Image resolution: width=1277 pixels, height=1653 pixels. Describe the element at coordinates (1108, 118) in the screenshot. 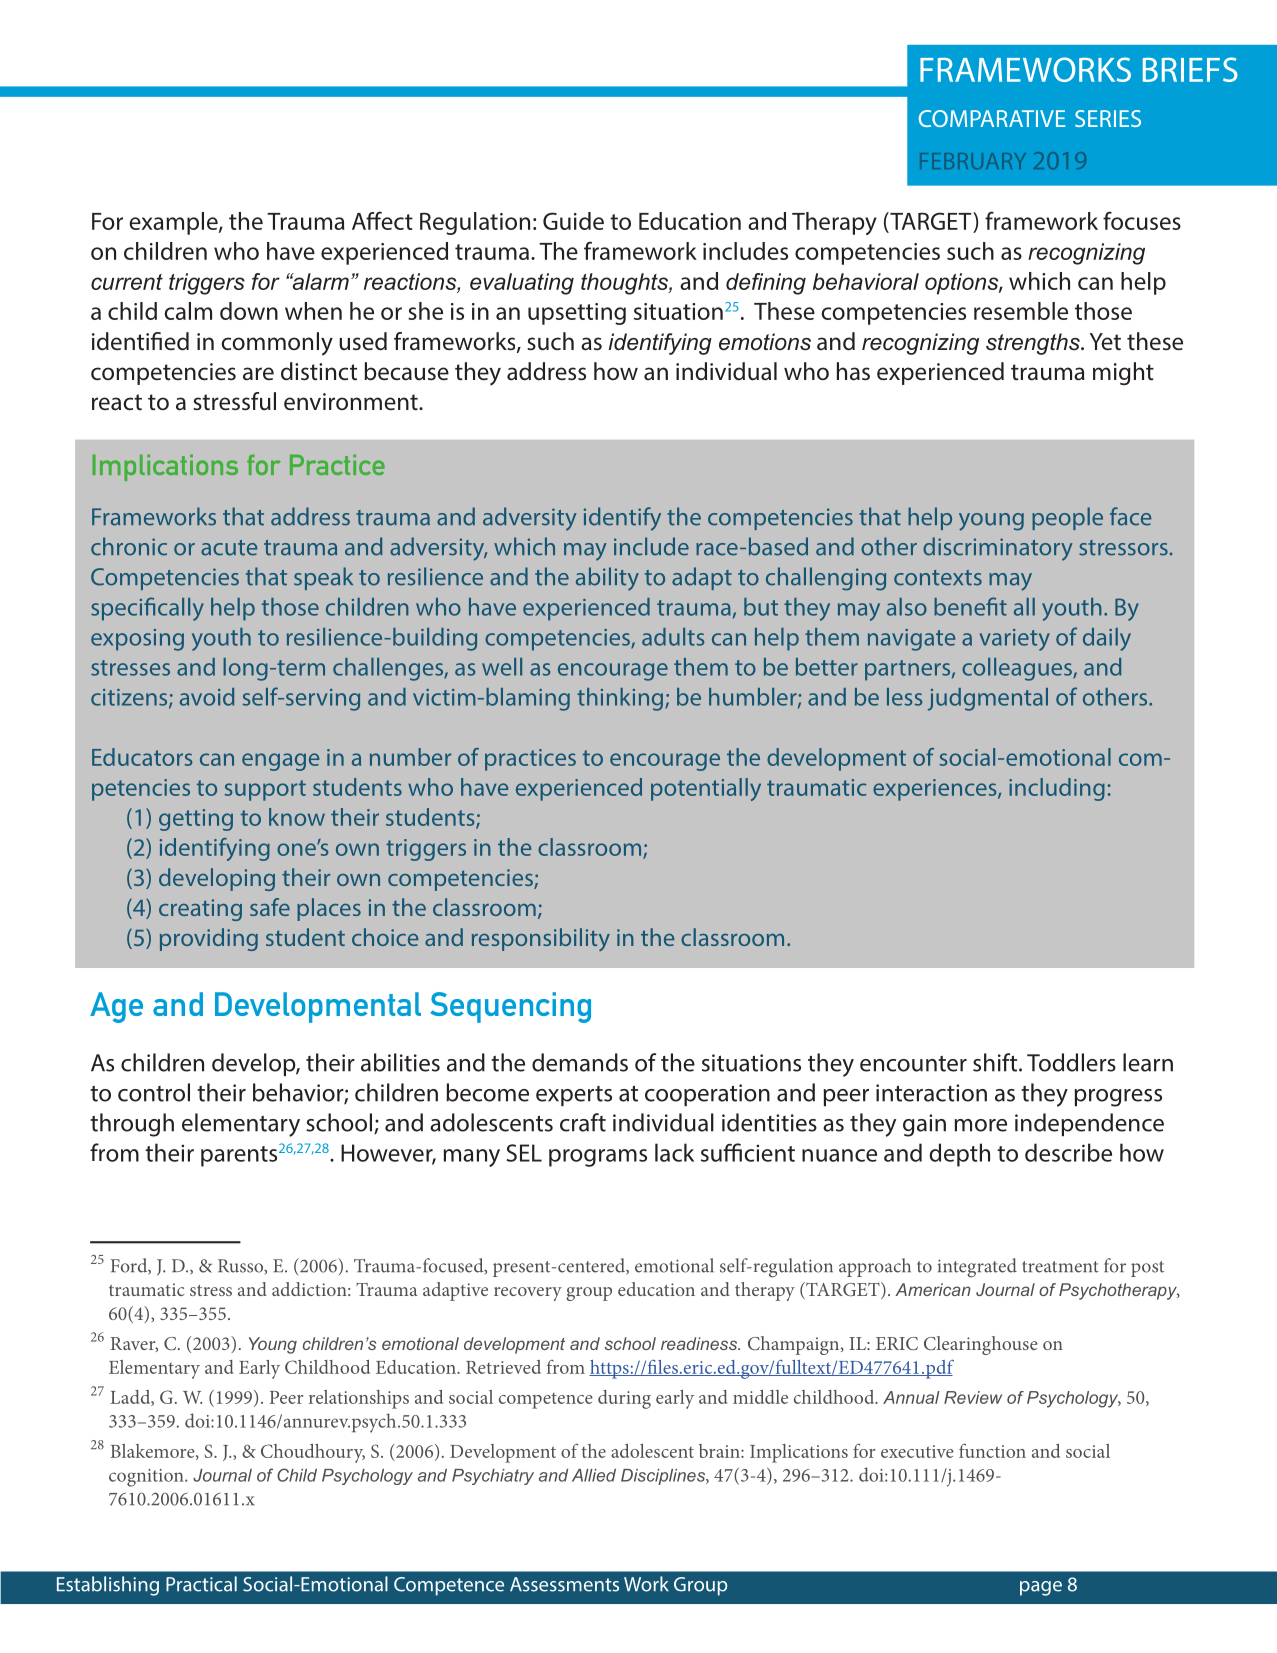

I see `series` at that location.
